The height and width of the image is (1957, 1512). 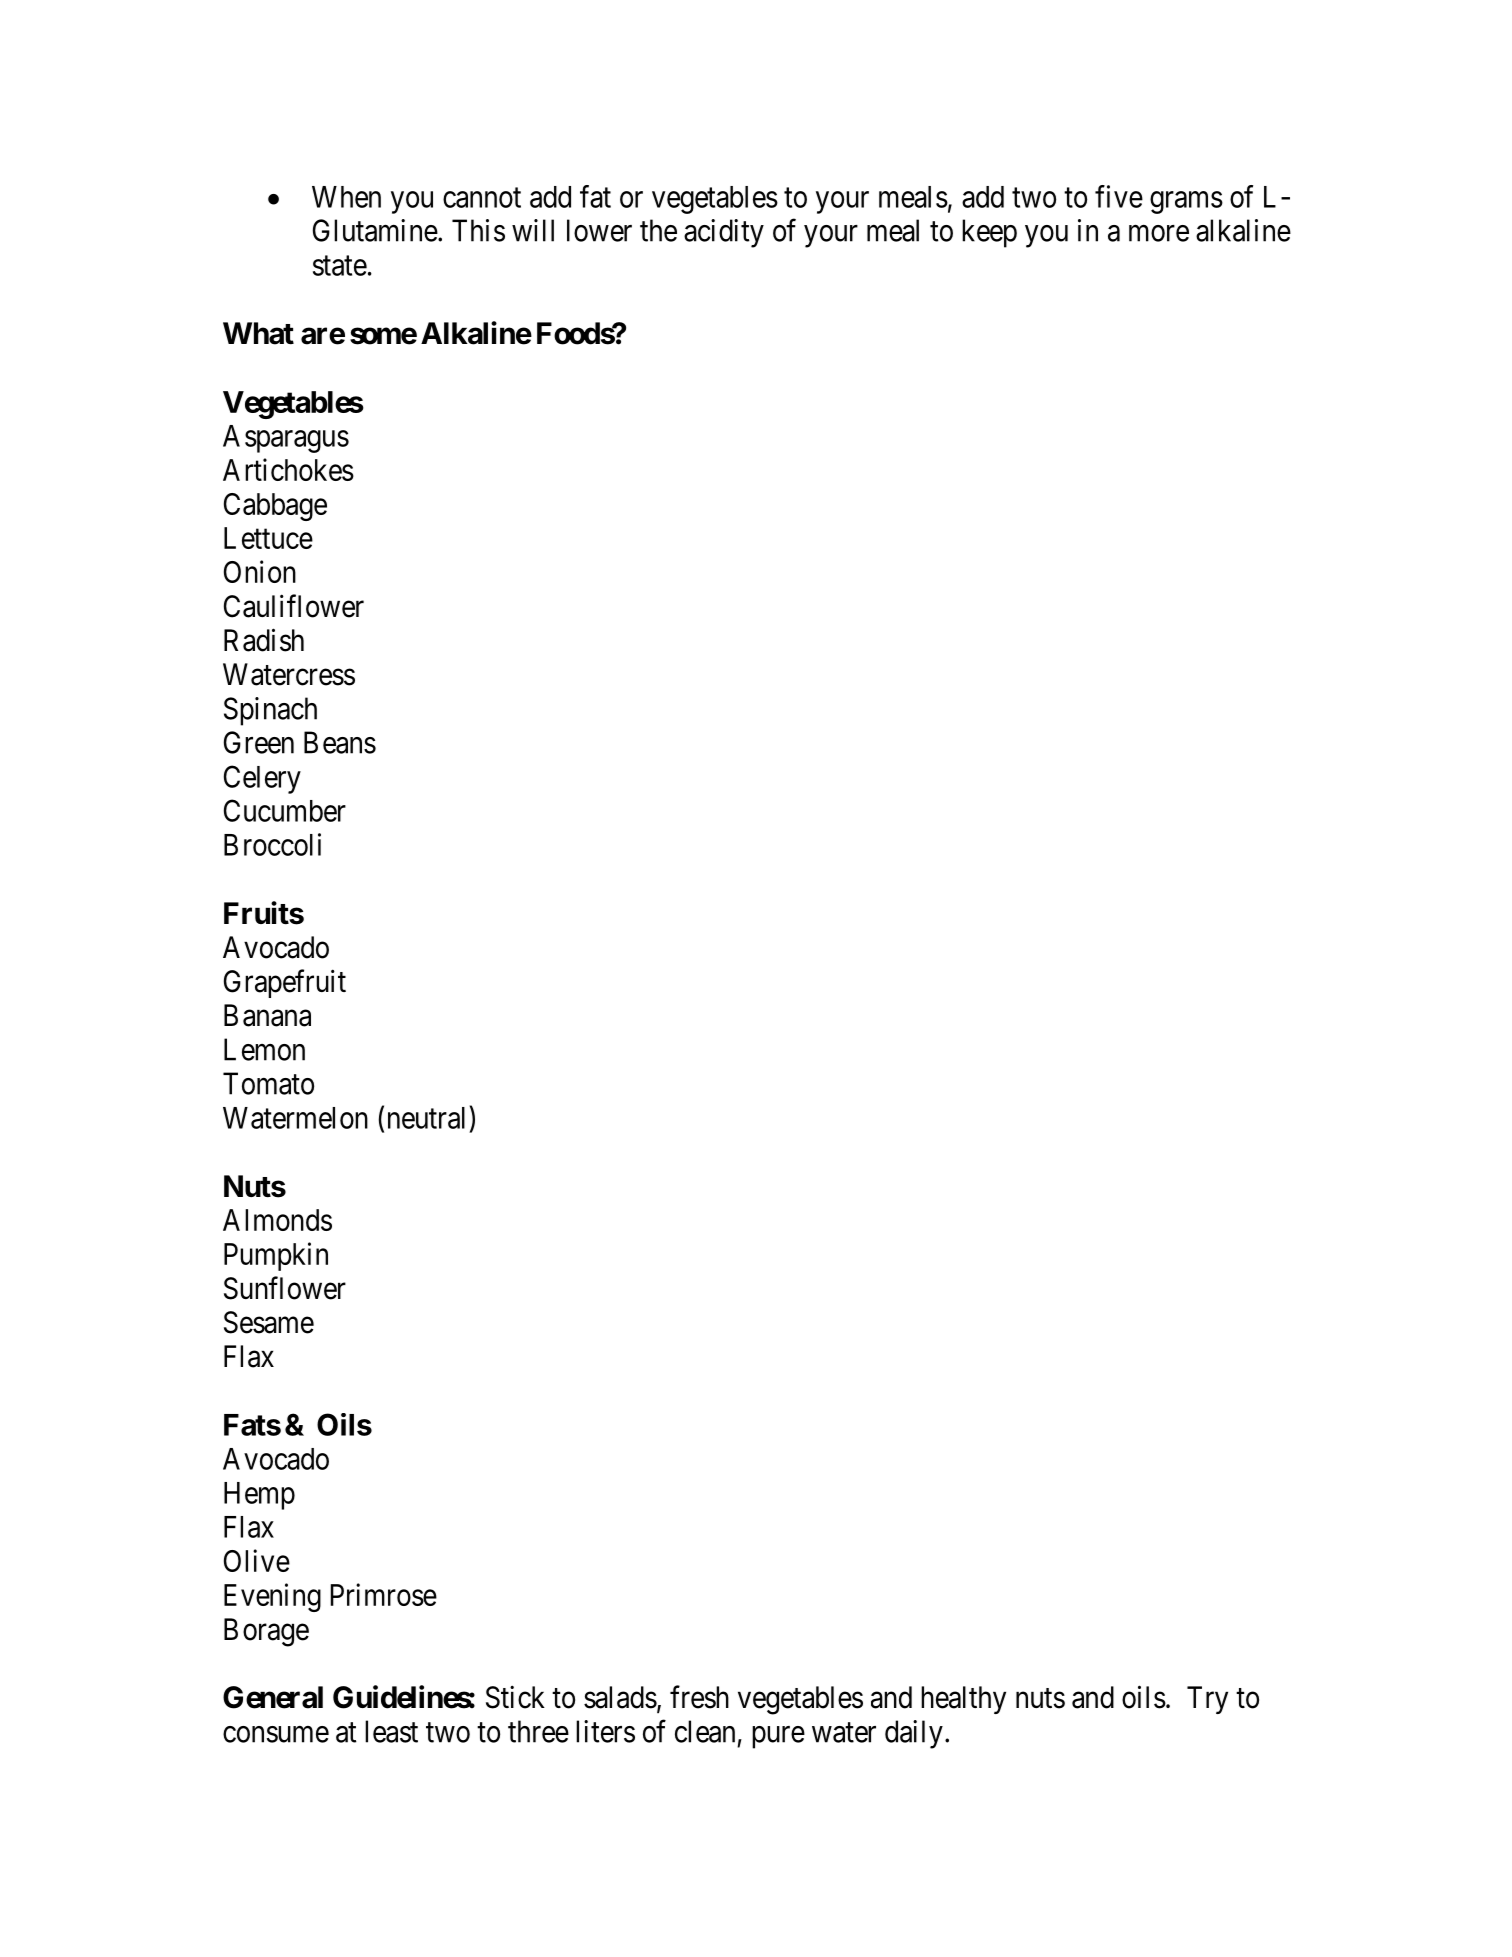 I want to click on least, so click(x=391, y=1731).
